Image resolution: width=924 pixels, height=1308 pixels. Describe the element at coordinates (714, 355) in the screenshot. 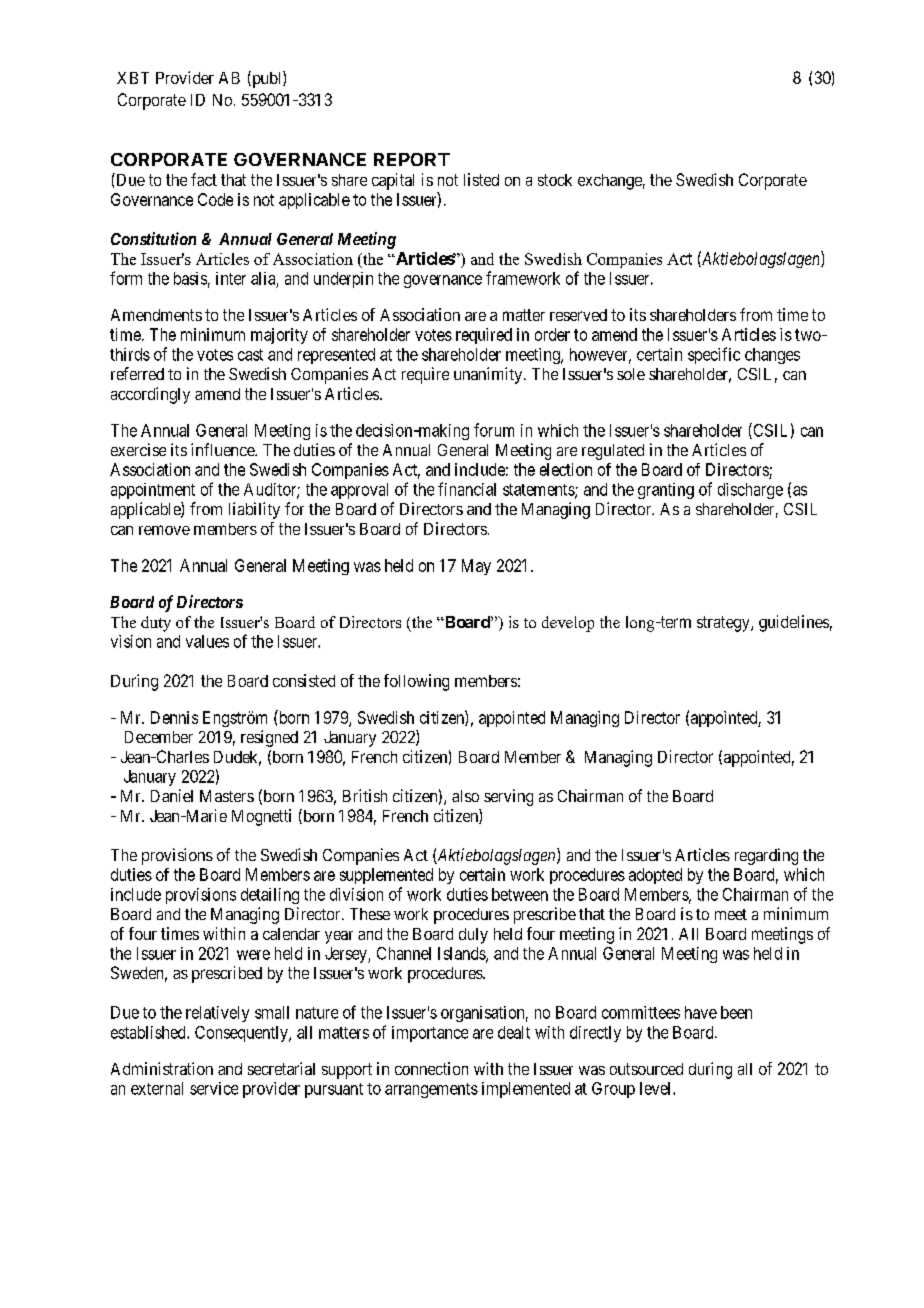

I see `specific` at that location.
